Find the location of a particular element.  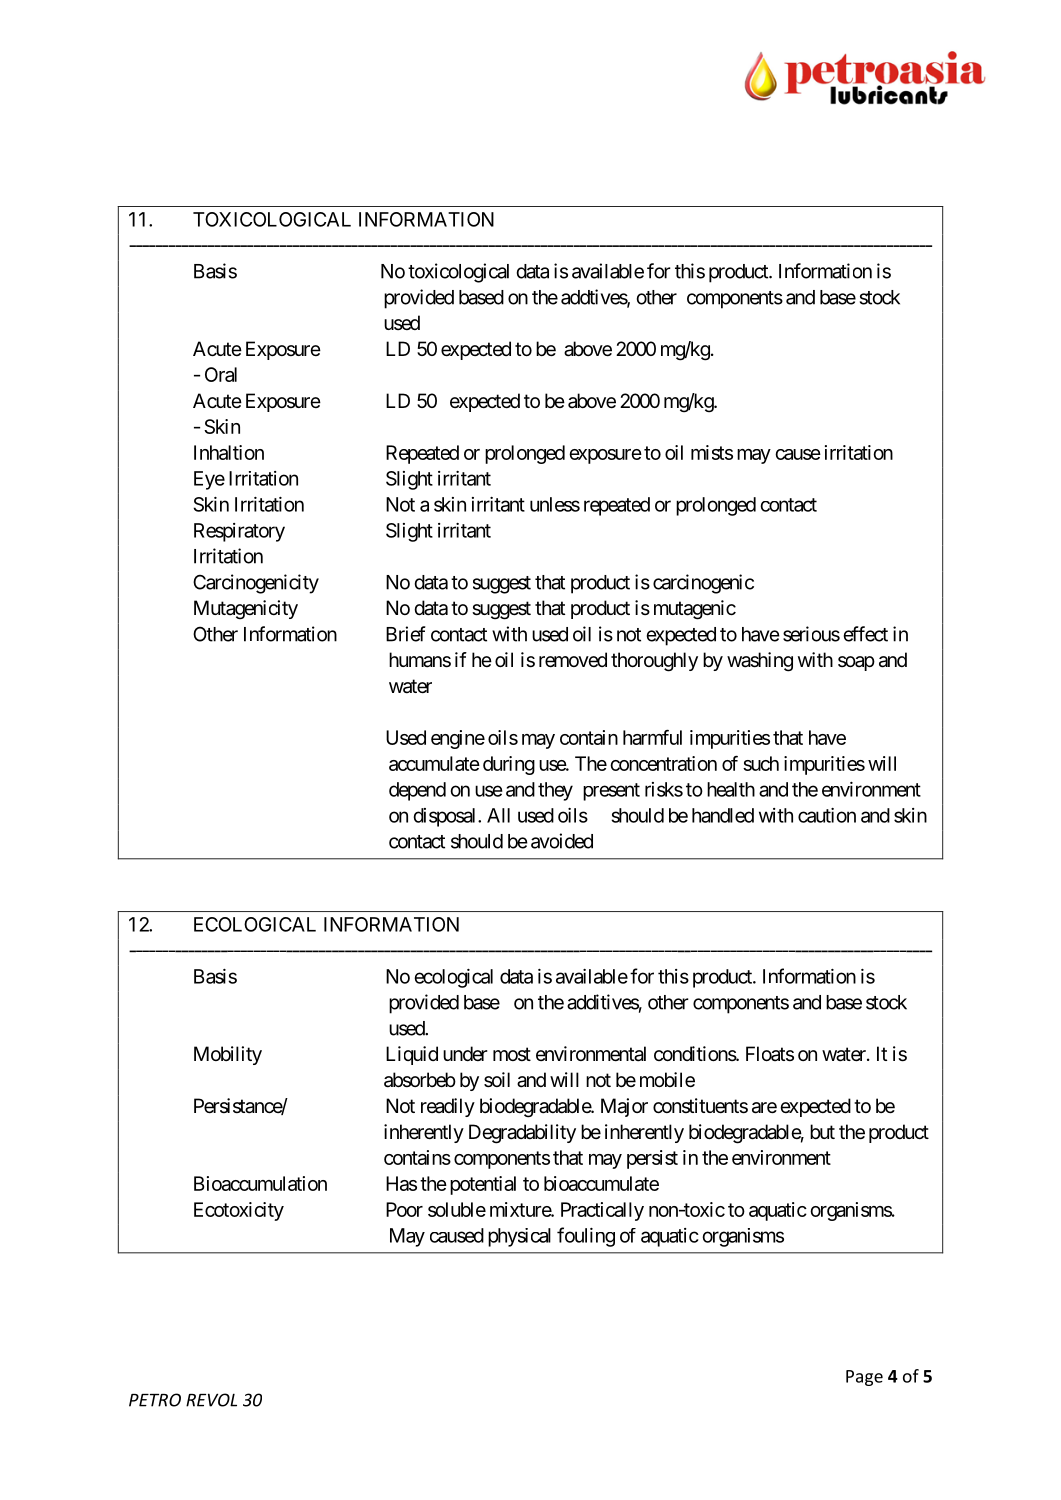

Eye is located at coordinates (209, 480).
